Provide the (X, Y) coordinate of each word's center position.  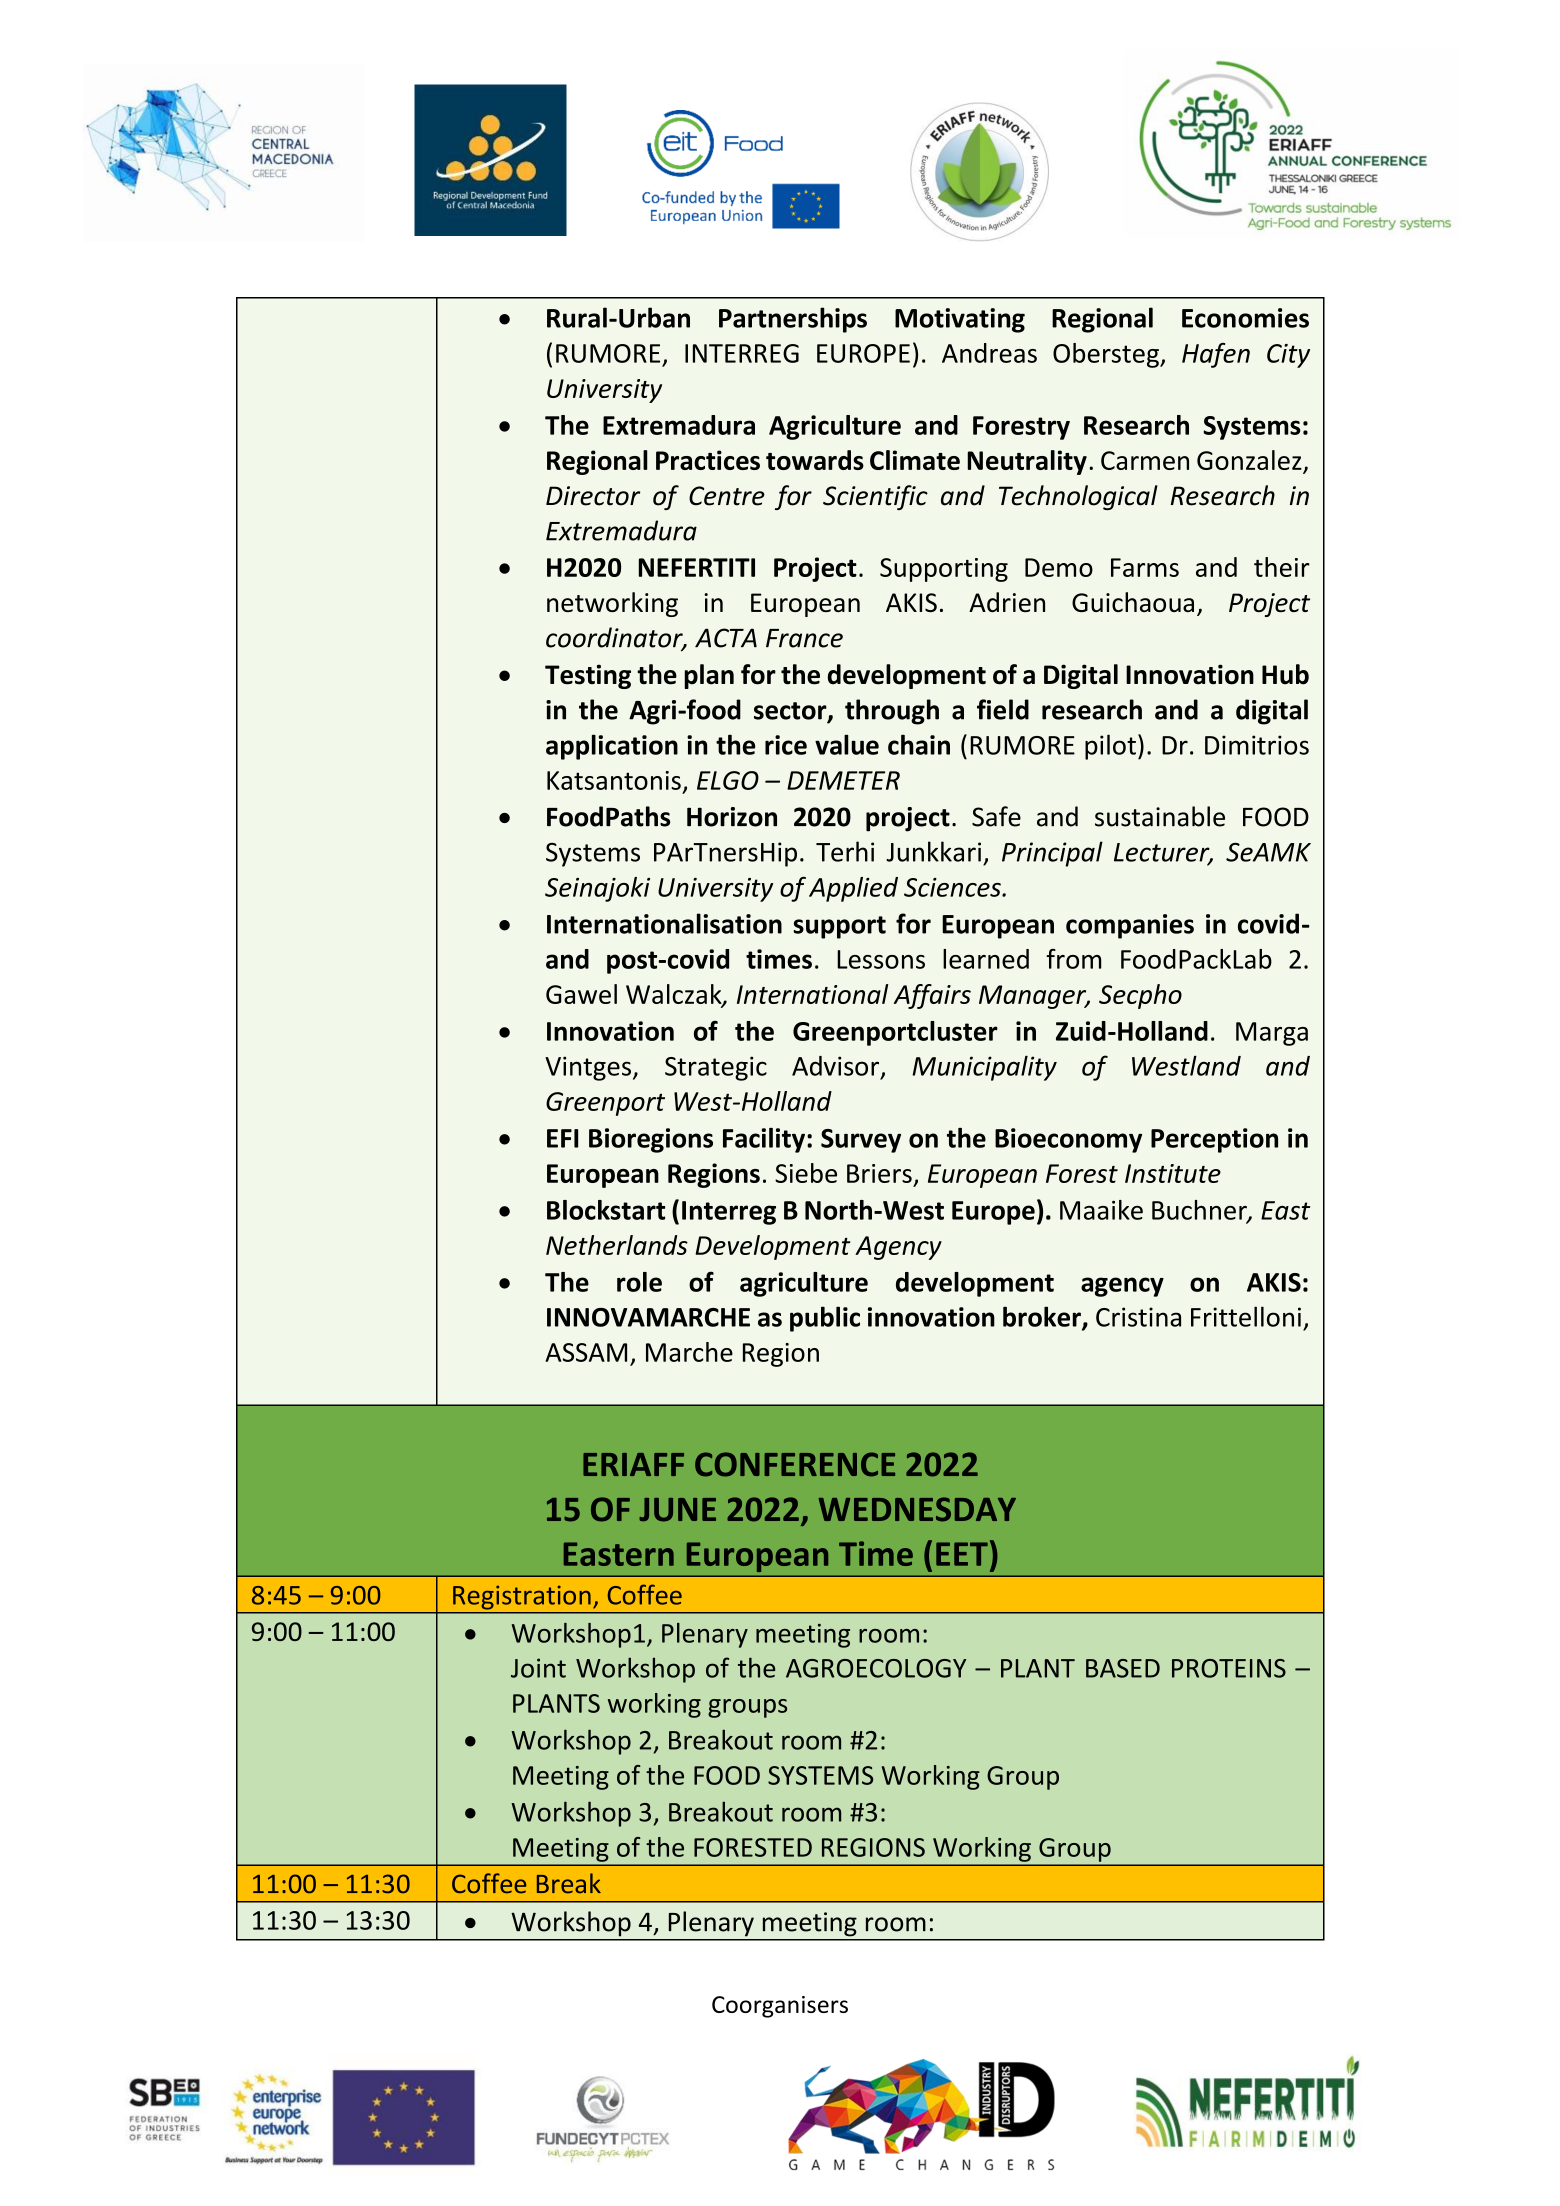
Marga (1272, 1034)
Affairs (932, 996)
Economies (1245, 318)
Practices (708, 460)
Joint (538, 1668)
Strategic (716, 1068)
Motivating (960, 320)
